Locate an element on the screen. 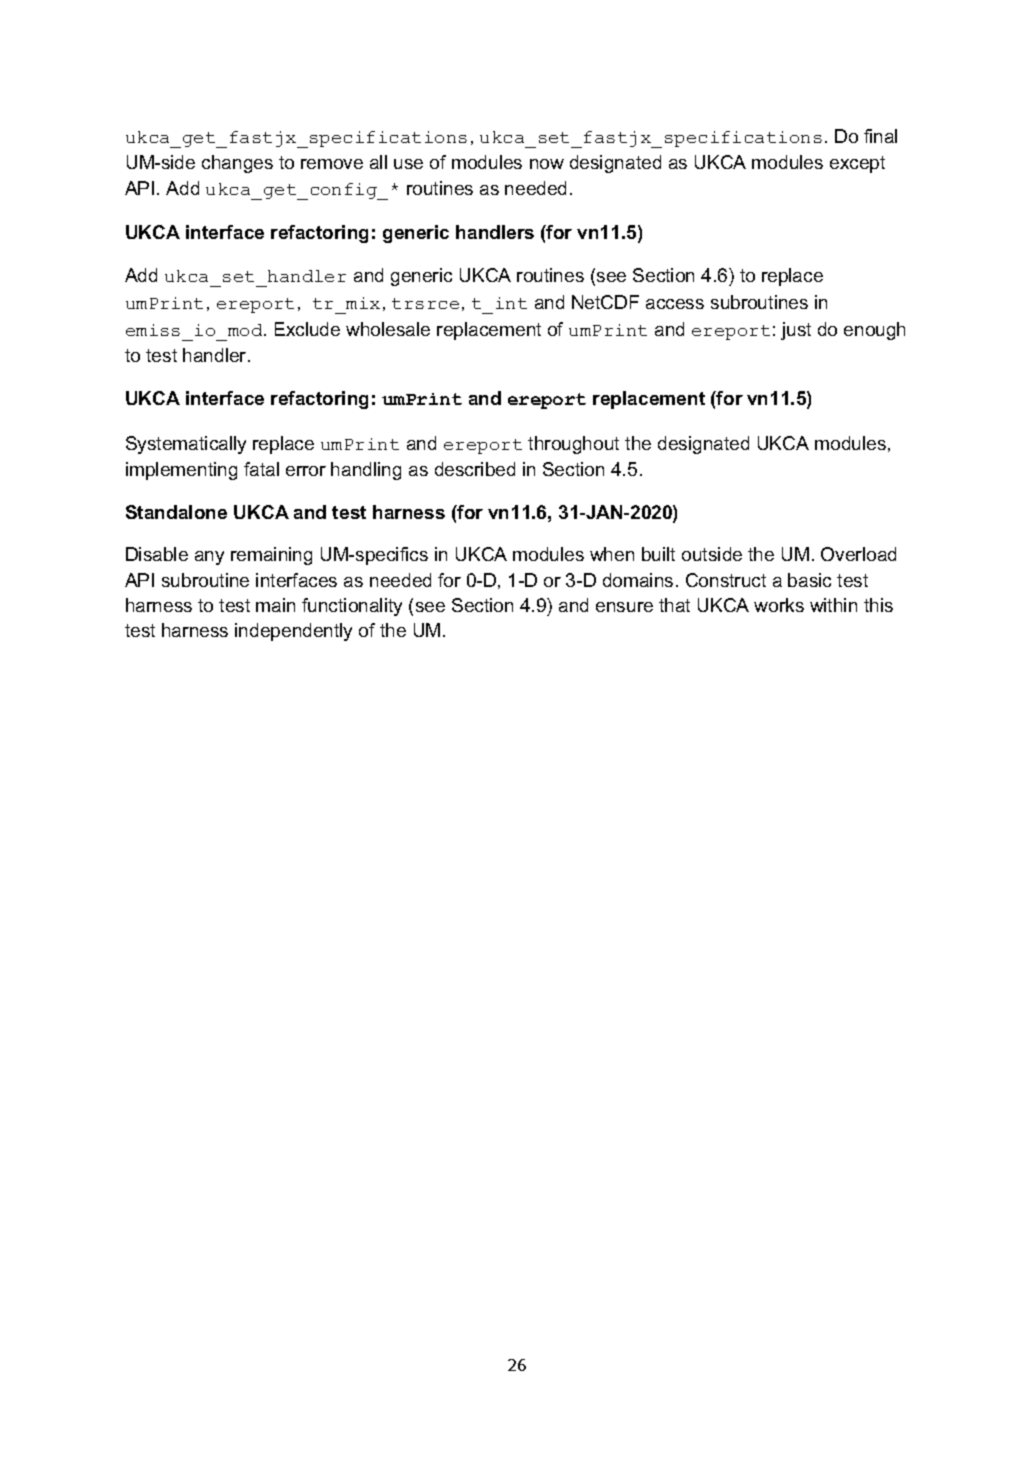 Image resolution: width=1034 pixels, height=1462 pixels. enough is located at coordinates (874, 331).
